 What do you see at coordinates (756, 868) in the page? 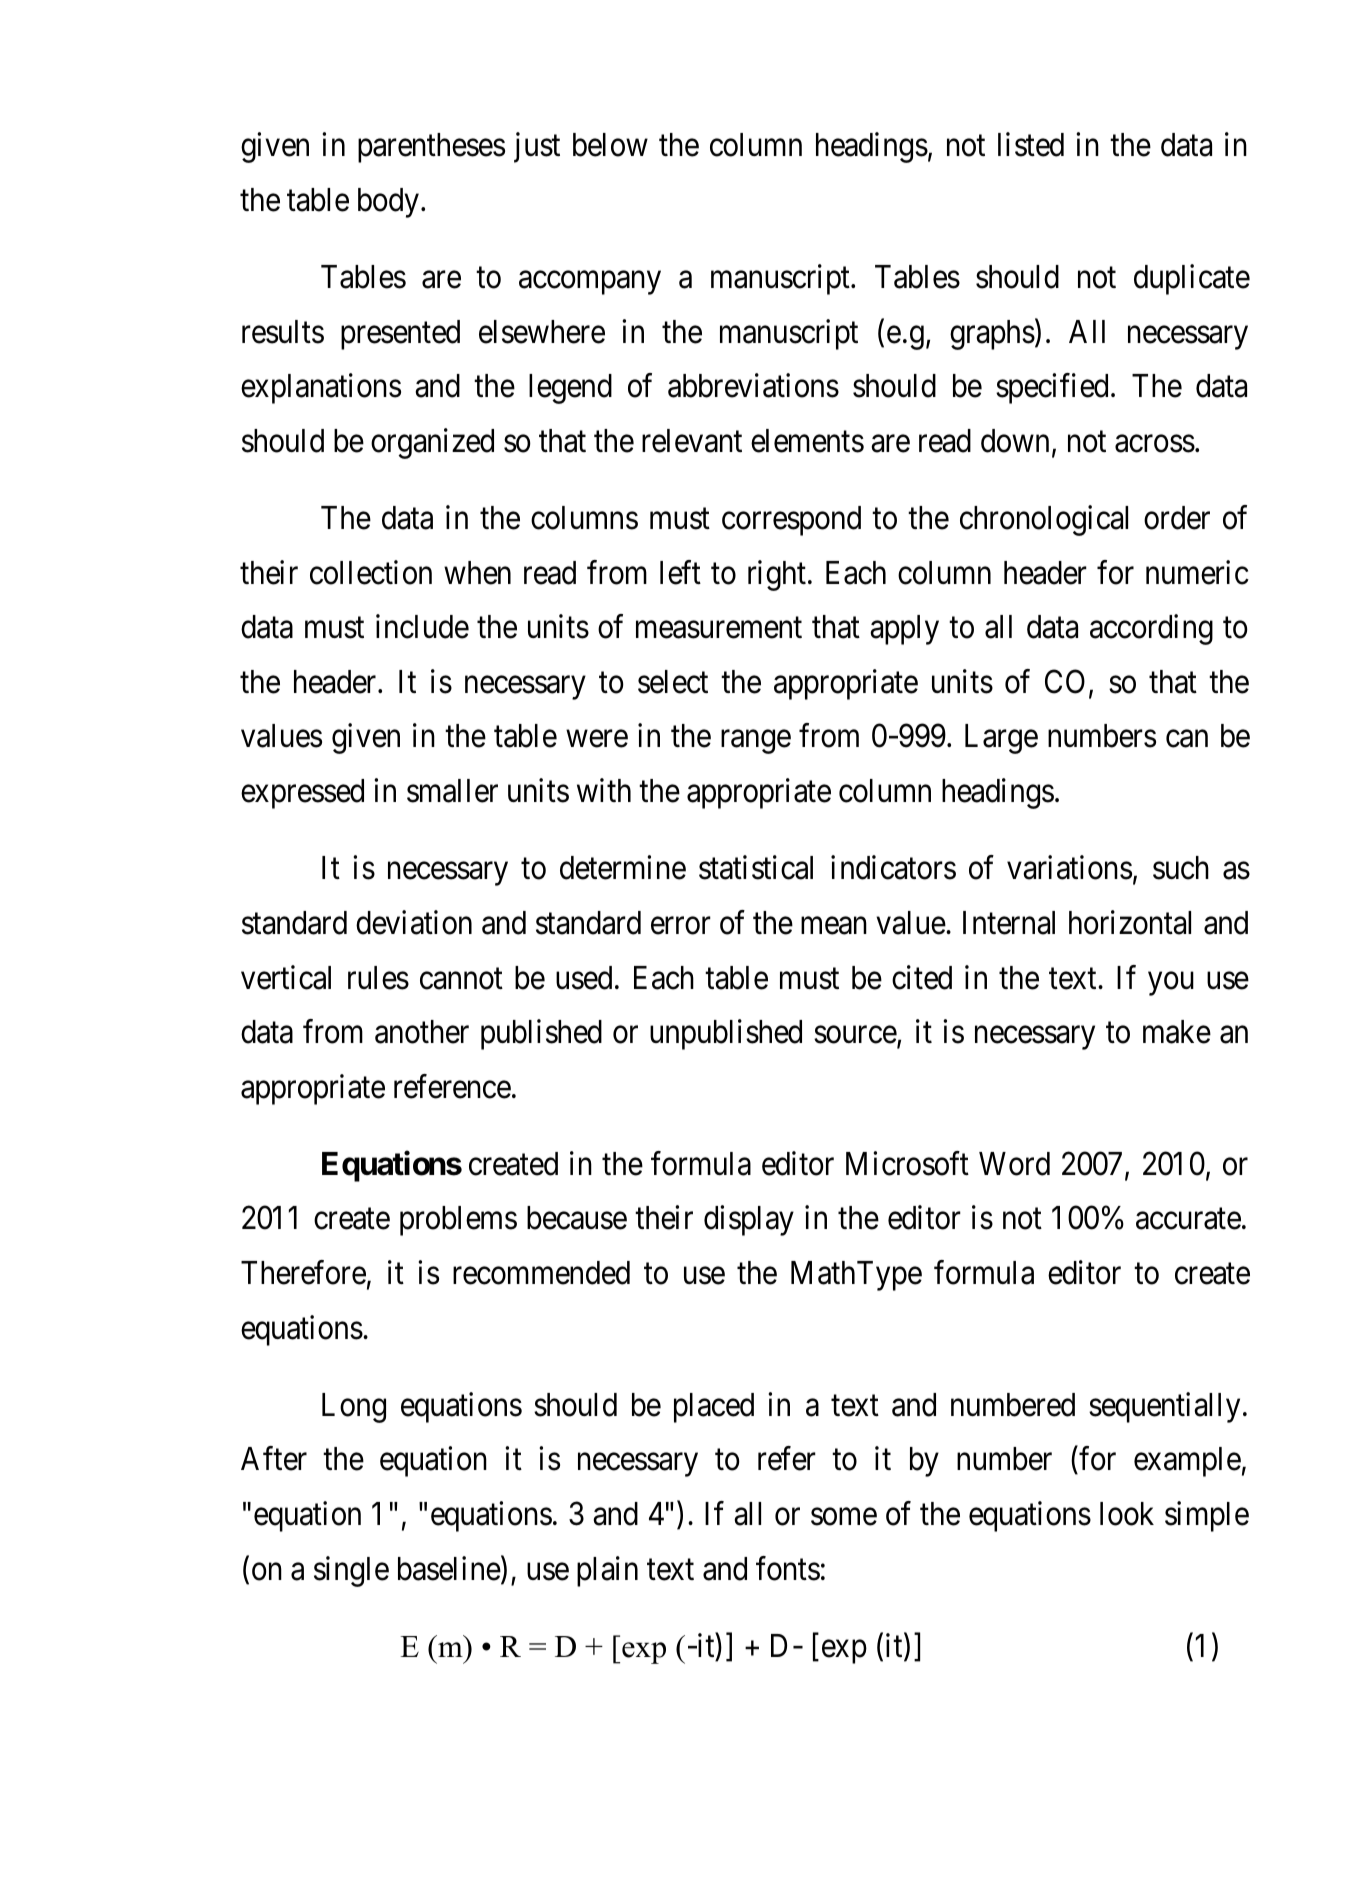
I see `statistical` at bounding box center [756, 868].
